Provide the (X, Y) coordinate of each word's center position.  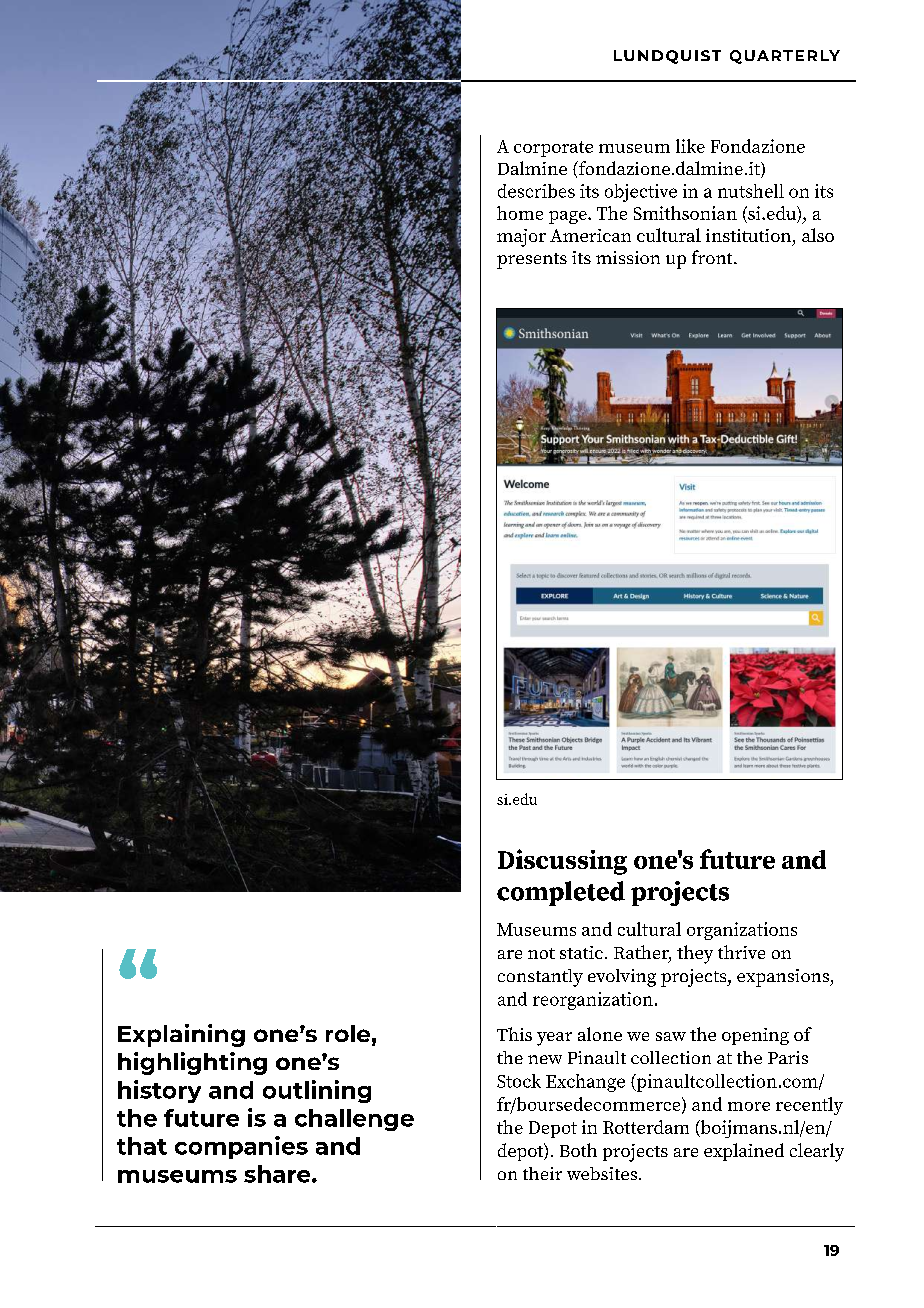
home (520, 213)
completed (561, 893)
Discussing (562, 862)
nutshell (751, 191)
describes (536, 191)
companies (241, 1147)
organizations (742, 931)
